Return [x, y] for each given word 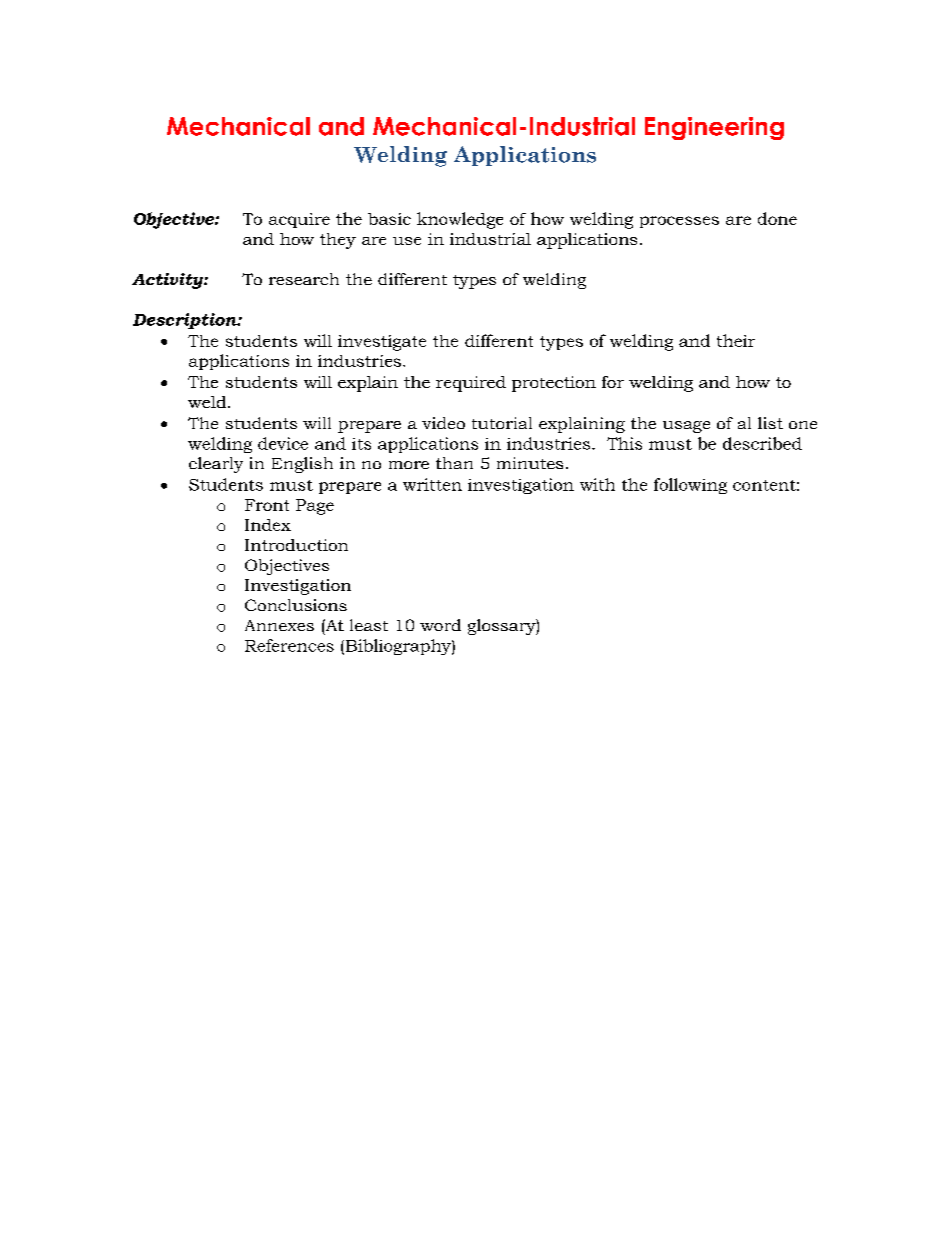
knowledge [460, 220]
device [283, 443]
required [471, 384]
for [613, 382]
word [440, 625]
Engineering [714, 128]
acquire [299, 220]
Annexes [279, 625]
